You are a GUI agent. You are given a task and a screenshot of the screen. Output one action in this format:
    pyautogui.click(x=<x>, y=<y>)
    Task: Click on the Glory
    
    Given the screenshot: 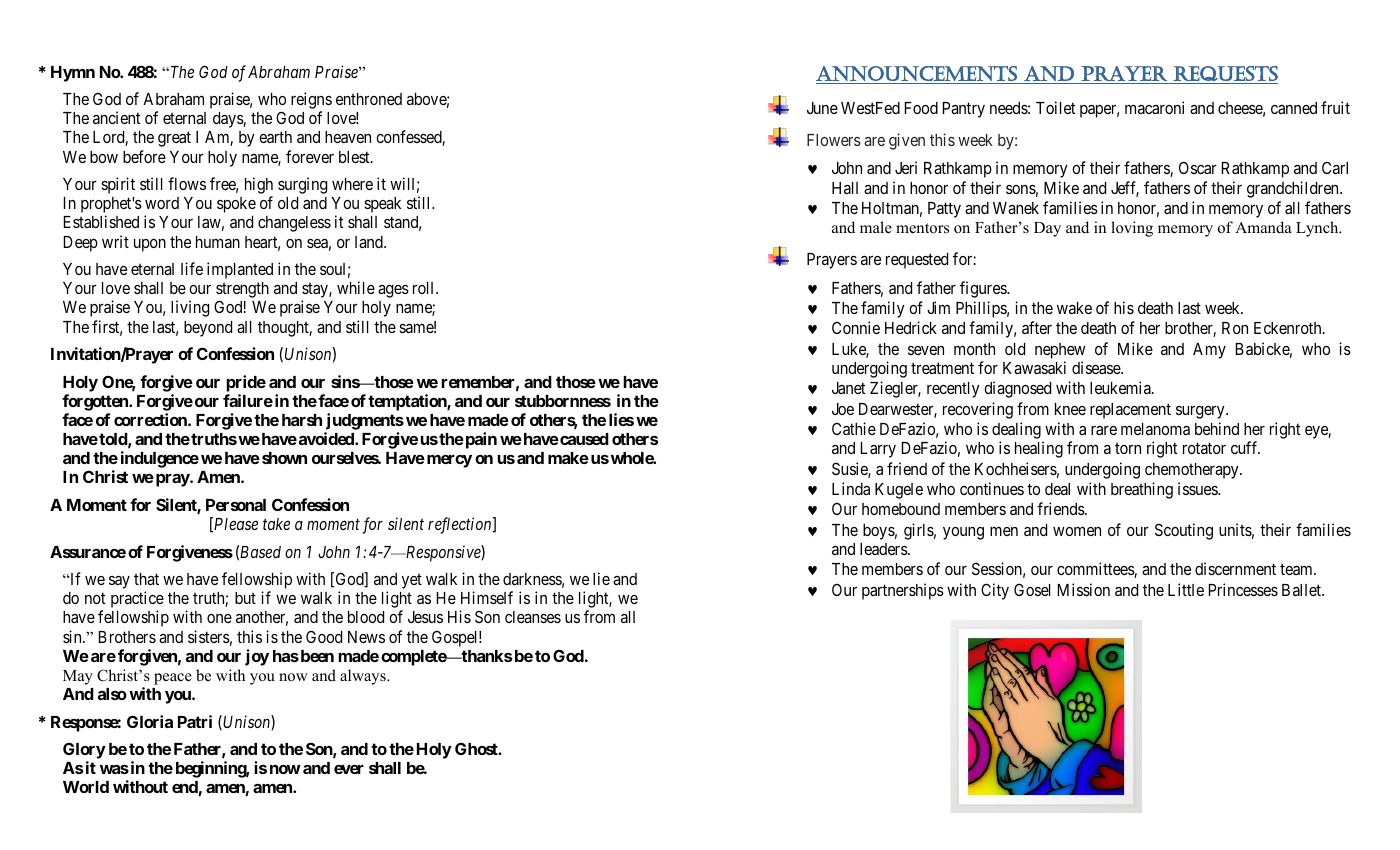 What is the action you would take?
    pyautogui.click(x=84, y=752)
